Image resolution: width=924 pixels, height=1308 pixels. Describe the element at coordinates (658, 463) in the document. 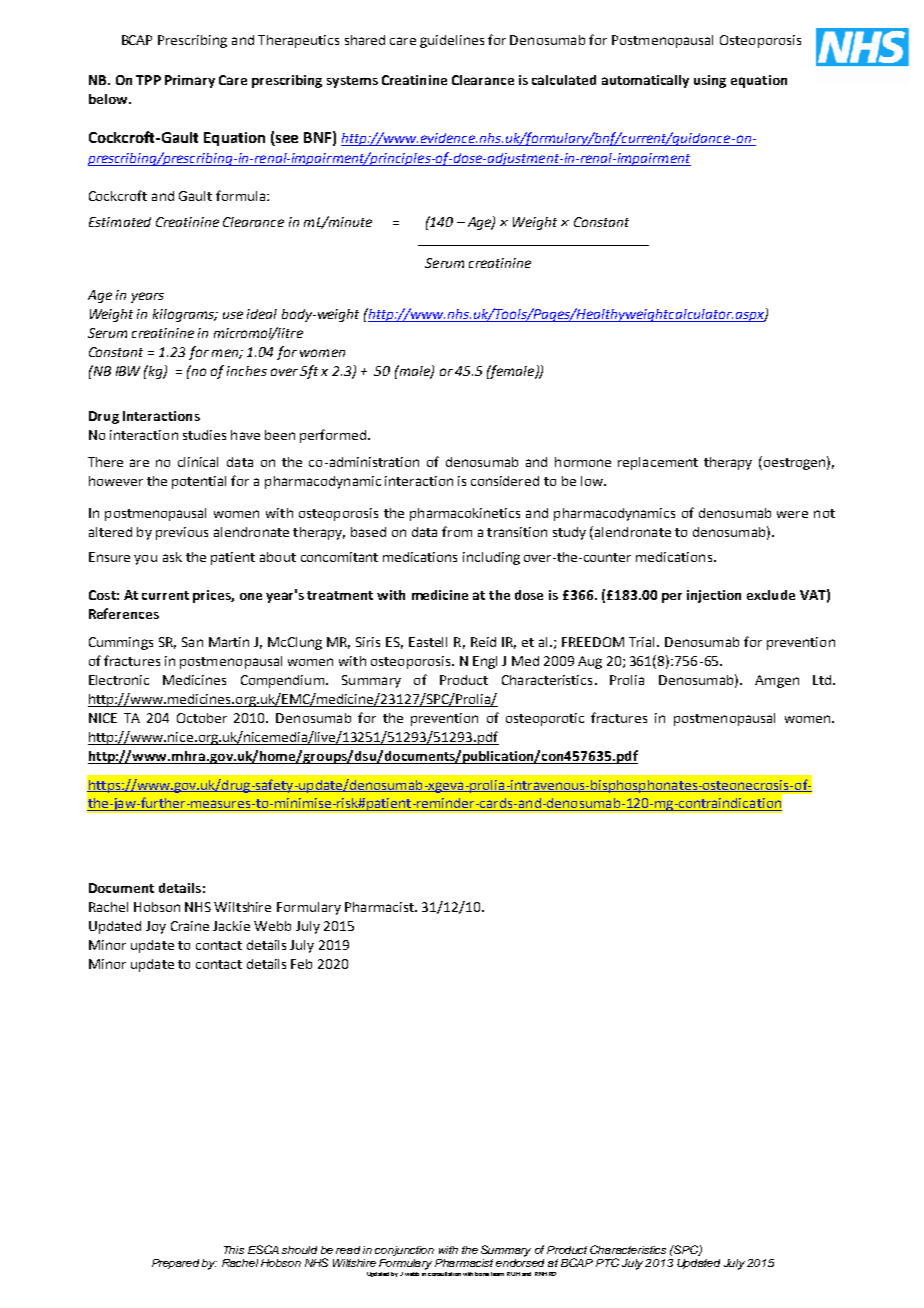

I see `replacement` at that location.
